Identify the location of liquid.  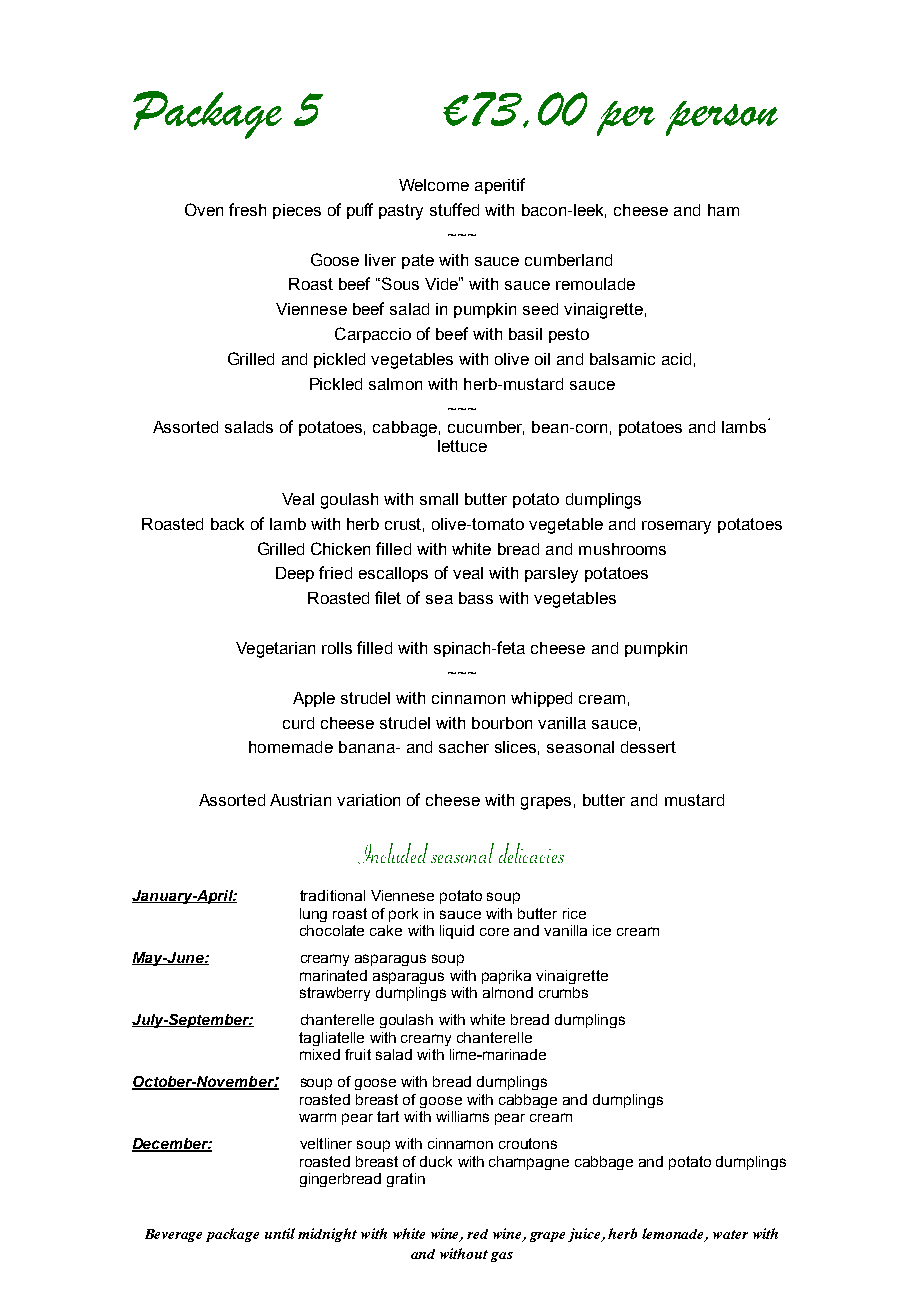
(457, 932).
